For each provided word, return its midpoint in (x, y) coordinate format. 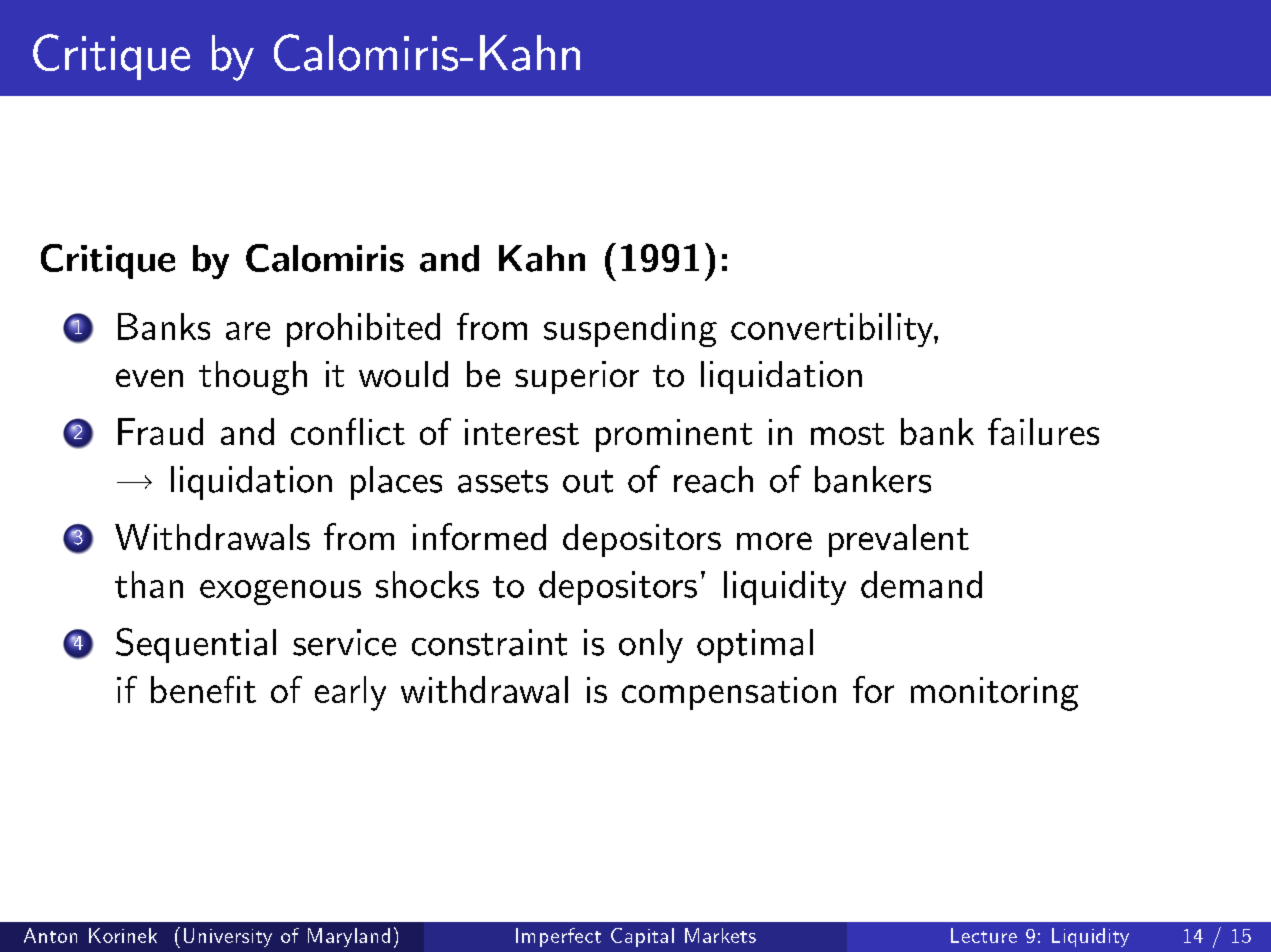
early (350, 693)
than (149, 584)
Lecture (984, 935)
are (248, 331)
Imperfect (558, 937)
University (228, 937)
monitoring (994, 694)
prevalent (899, 540)
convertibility (833, 330)
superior (577, 377)
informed (479, 536)
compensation (729, 693)
